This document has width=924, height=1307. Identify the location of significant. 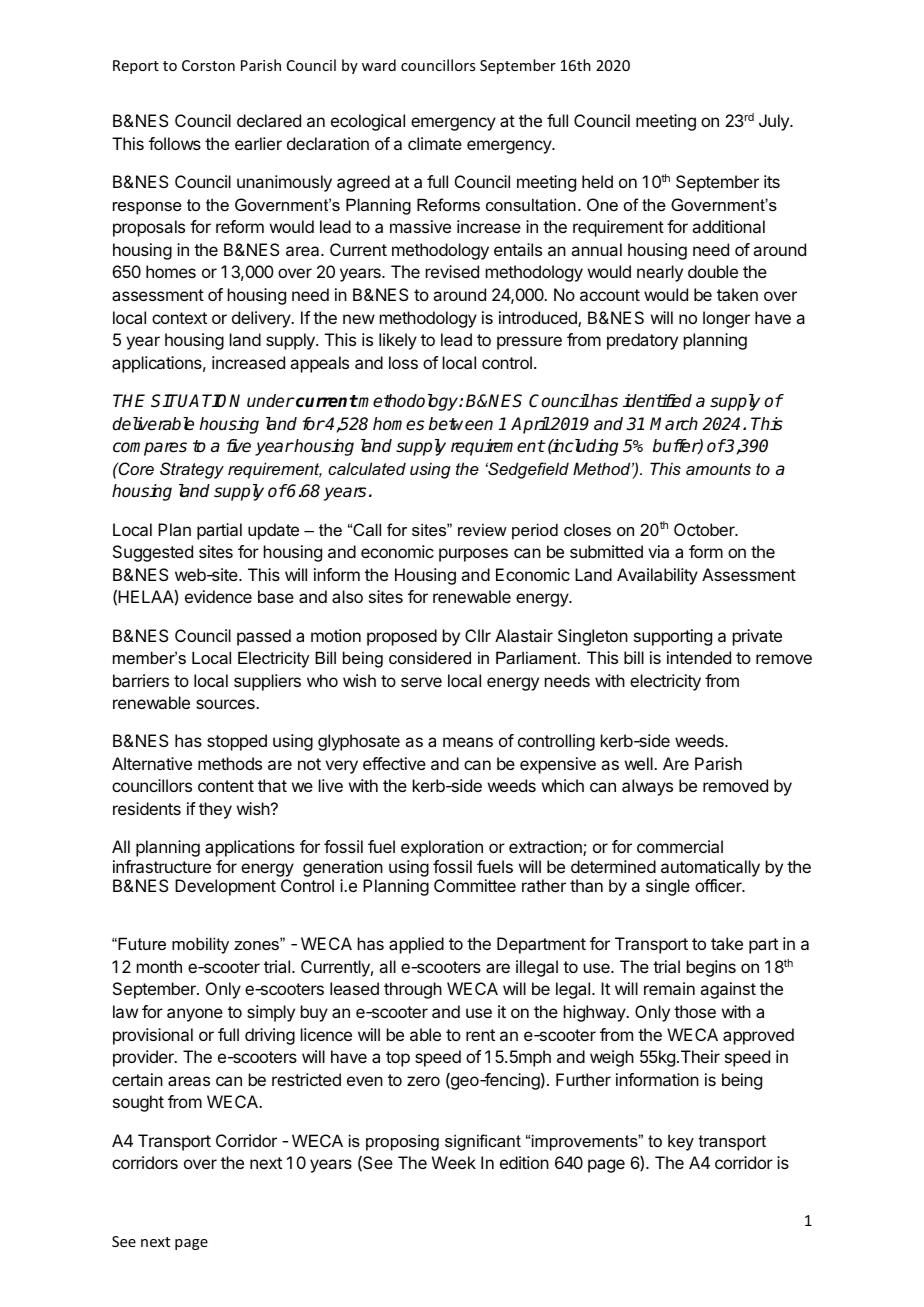
(483, 1142).
